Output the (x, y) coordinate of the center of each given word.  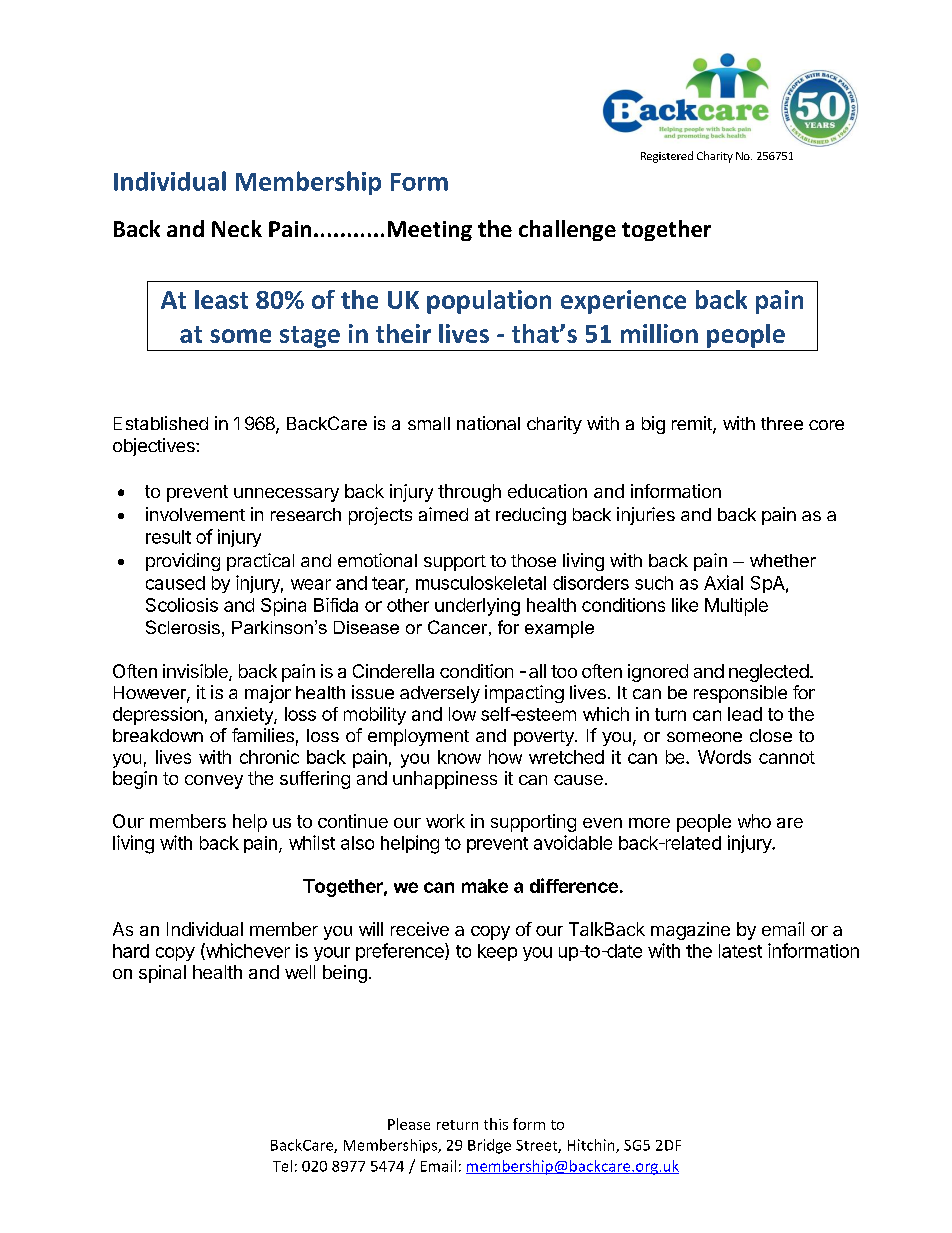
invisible (196, 672)
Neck (237, 228)
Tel (282, 1166)
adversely (440, 694)
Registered (667, 157)
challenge (567, 230)
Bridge (489, 1146)
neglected (769, 673)
